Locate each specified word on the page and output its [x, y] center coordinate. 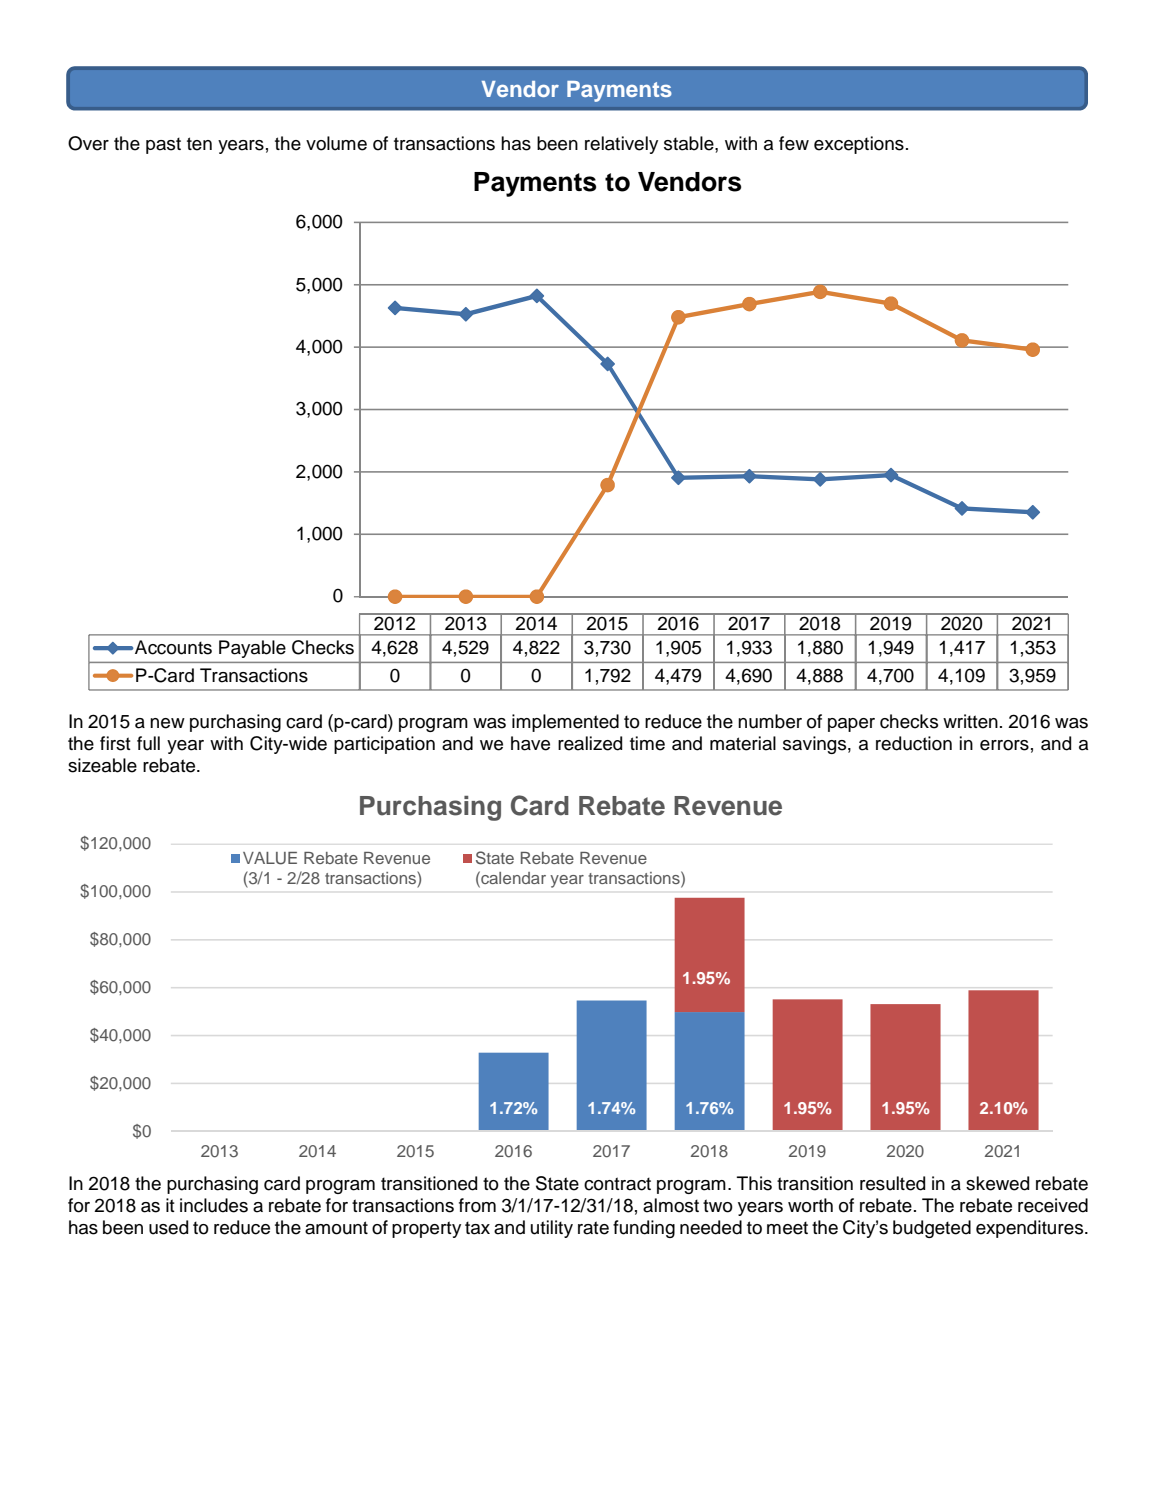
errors [1004, 745]
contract [617, 1184]
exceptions [859, 145]
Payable [252, 649]
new [167, 723]
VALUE [270, 858]
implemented [565, 723]
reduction [914, 743]
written [970, 721]
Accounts [173, 647]
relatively [621, 145]
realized [590, 743]
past [163, 145]
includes [214, 1205]
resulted [892, 1183]
